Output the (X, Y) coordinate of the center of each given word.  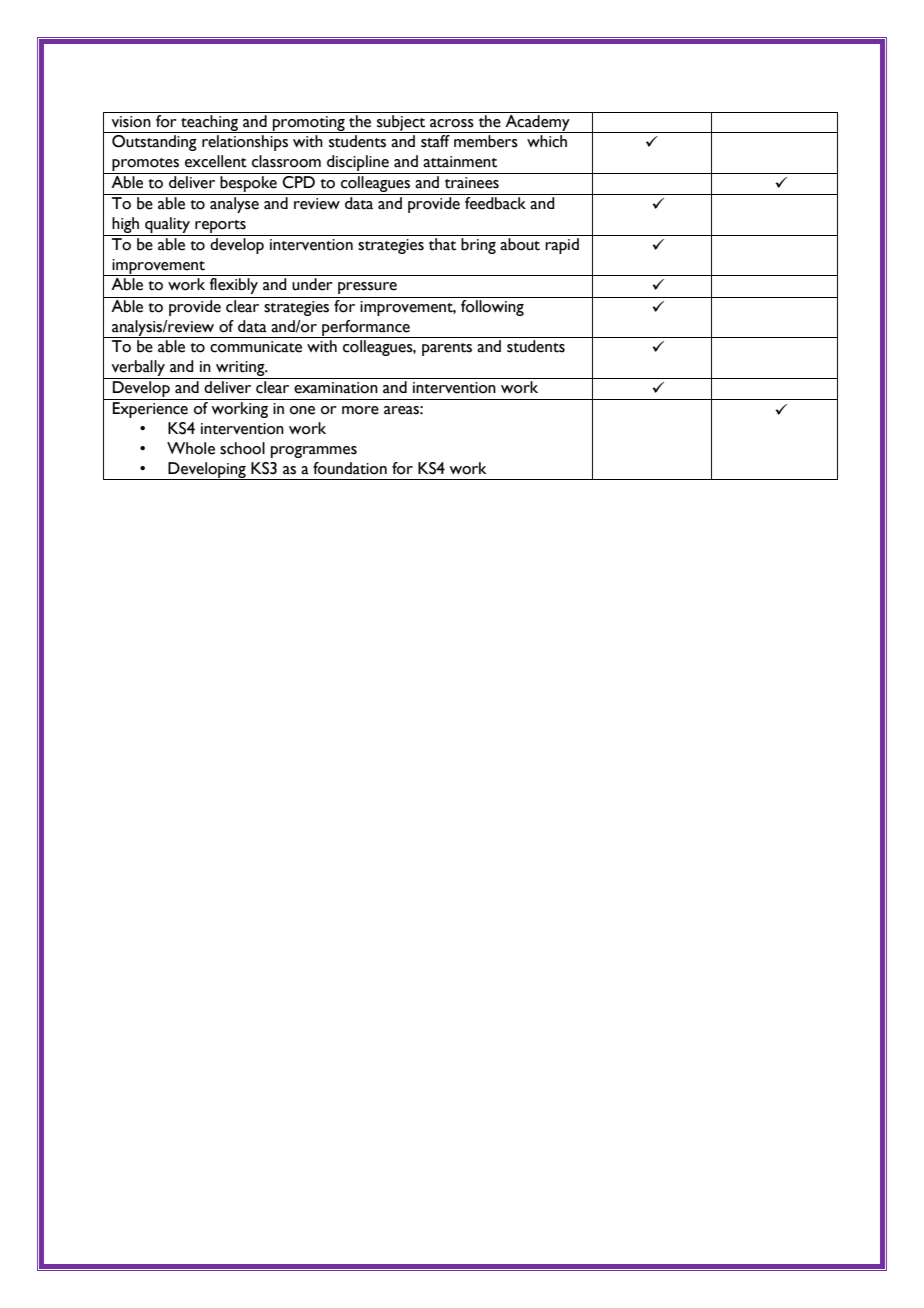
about (520, 244)
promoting (309, 124)
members (486, 141)
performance (366, 329)
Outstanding (154, 143)
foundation (350, 468)
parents (447, 349)
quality (167, 226)
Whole (191, 448)
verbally (138, 369)
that (442, 244)
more (360, 410)
